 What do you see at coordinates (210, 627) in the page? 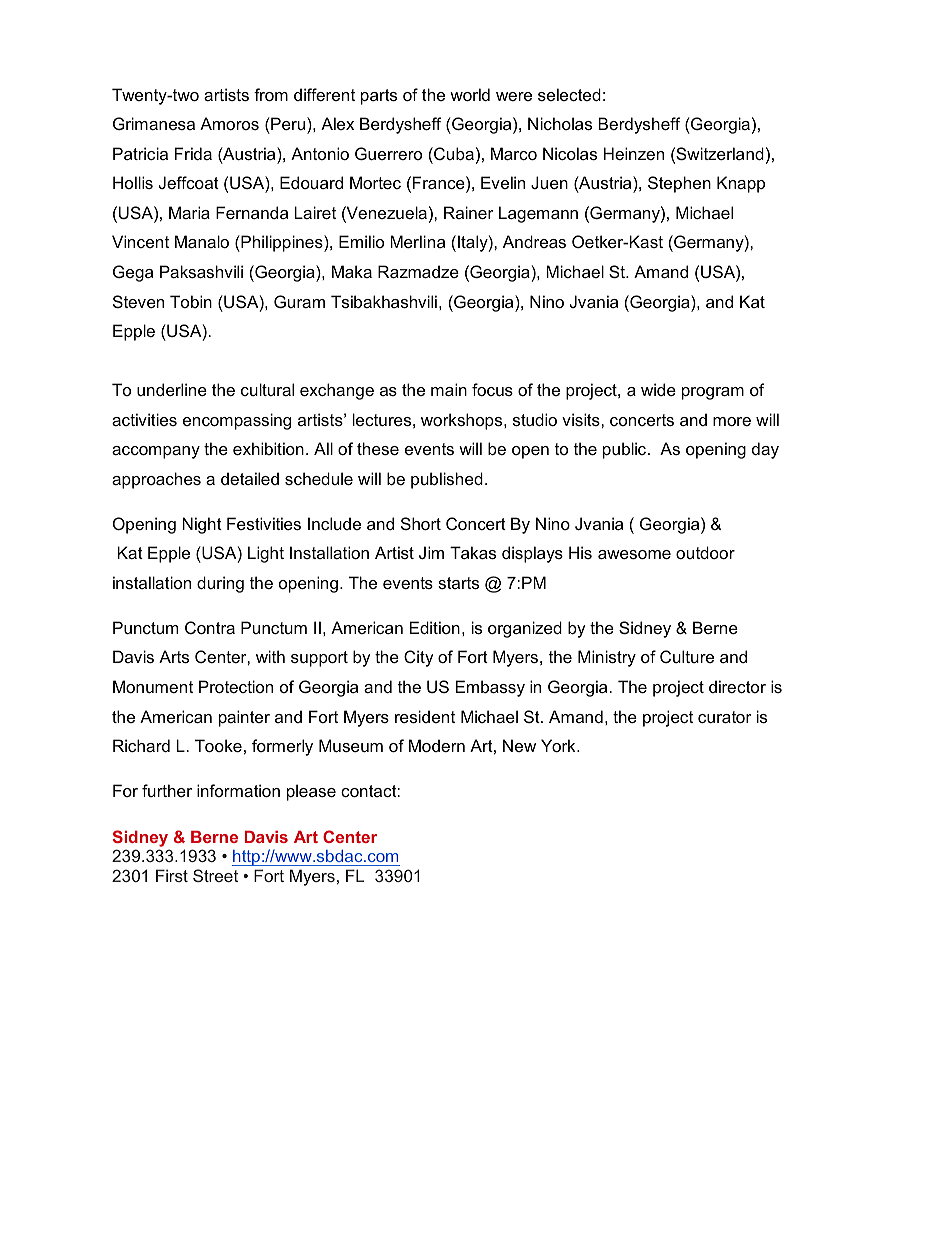
I see `Contra` at bounding box center [210, 627].
